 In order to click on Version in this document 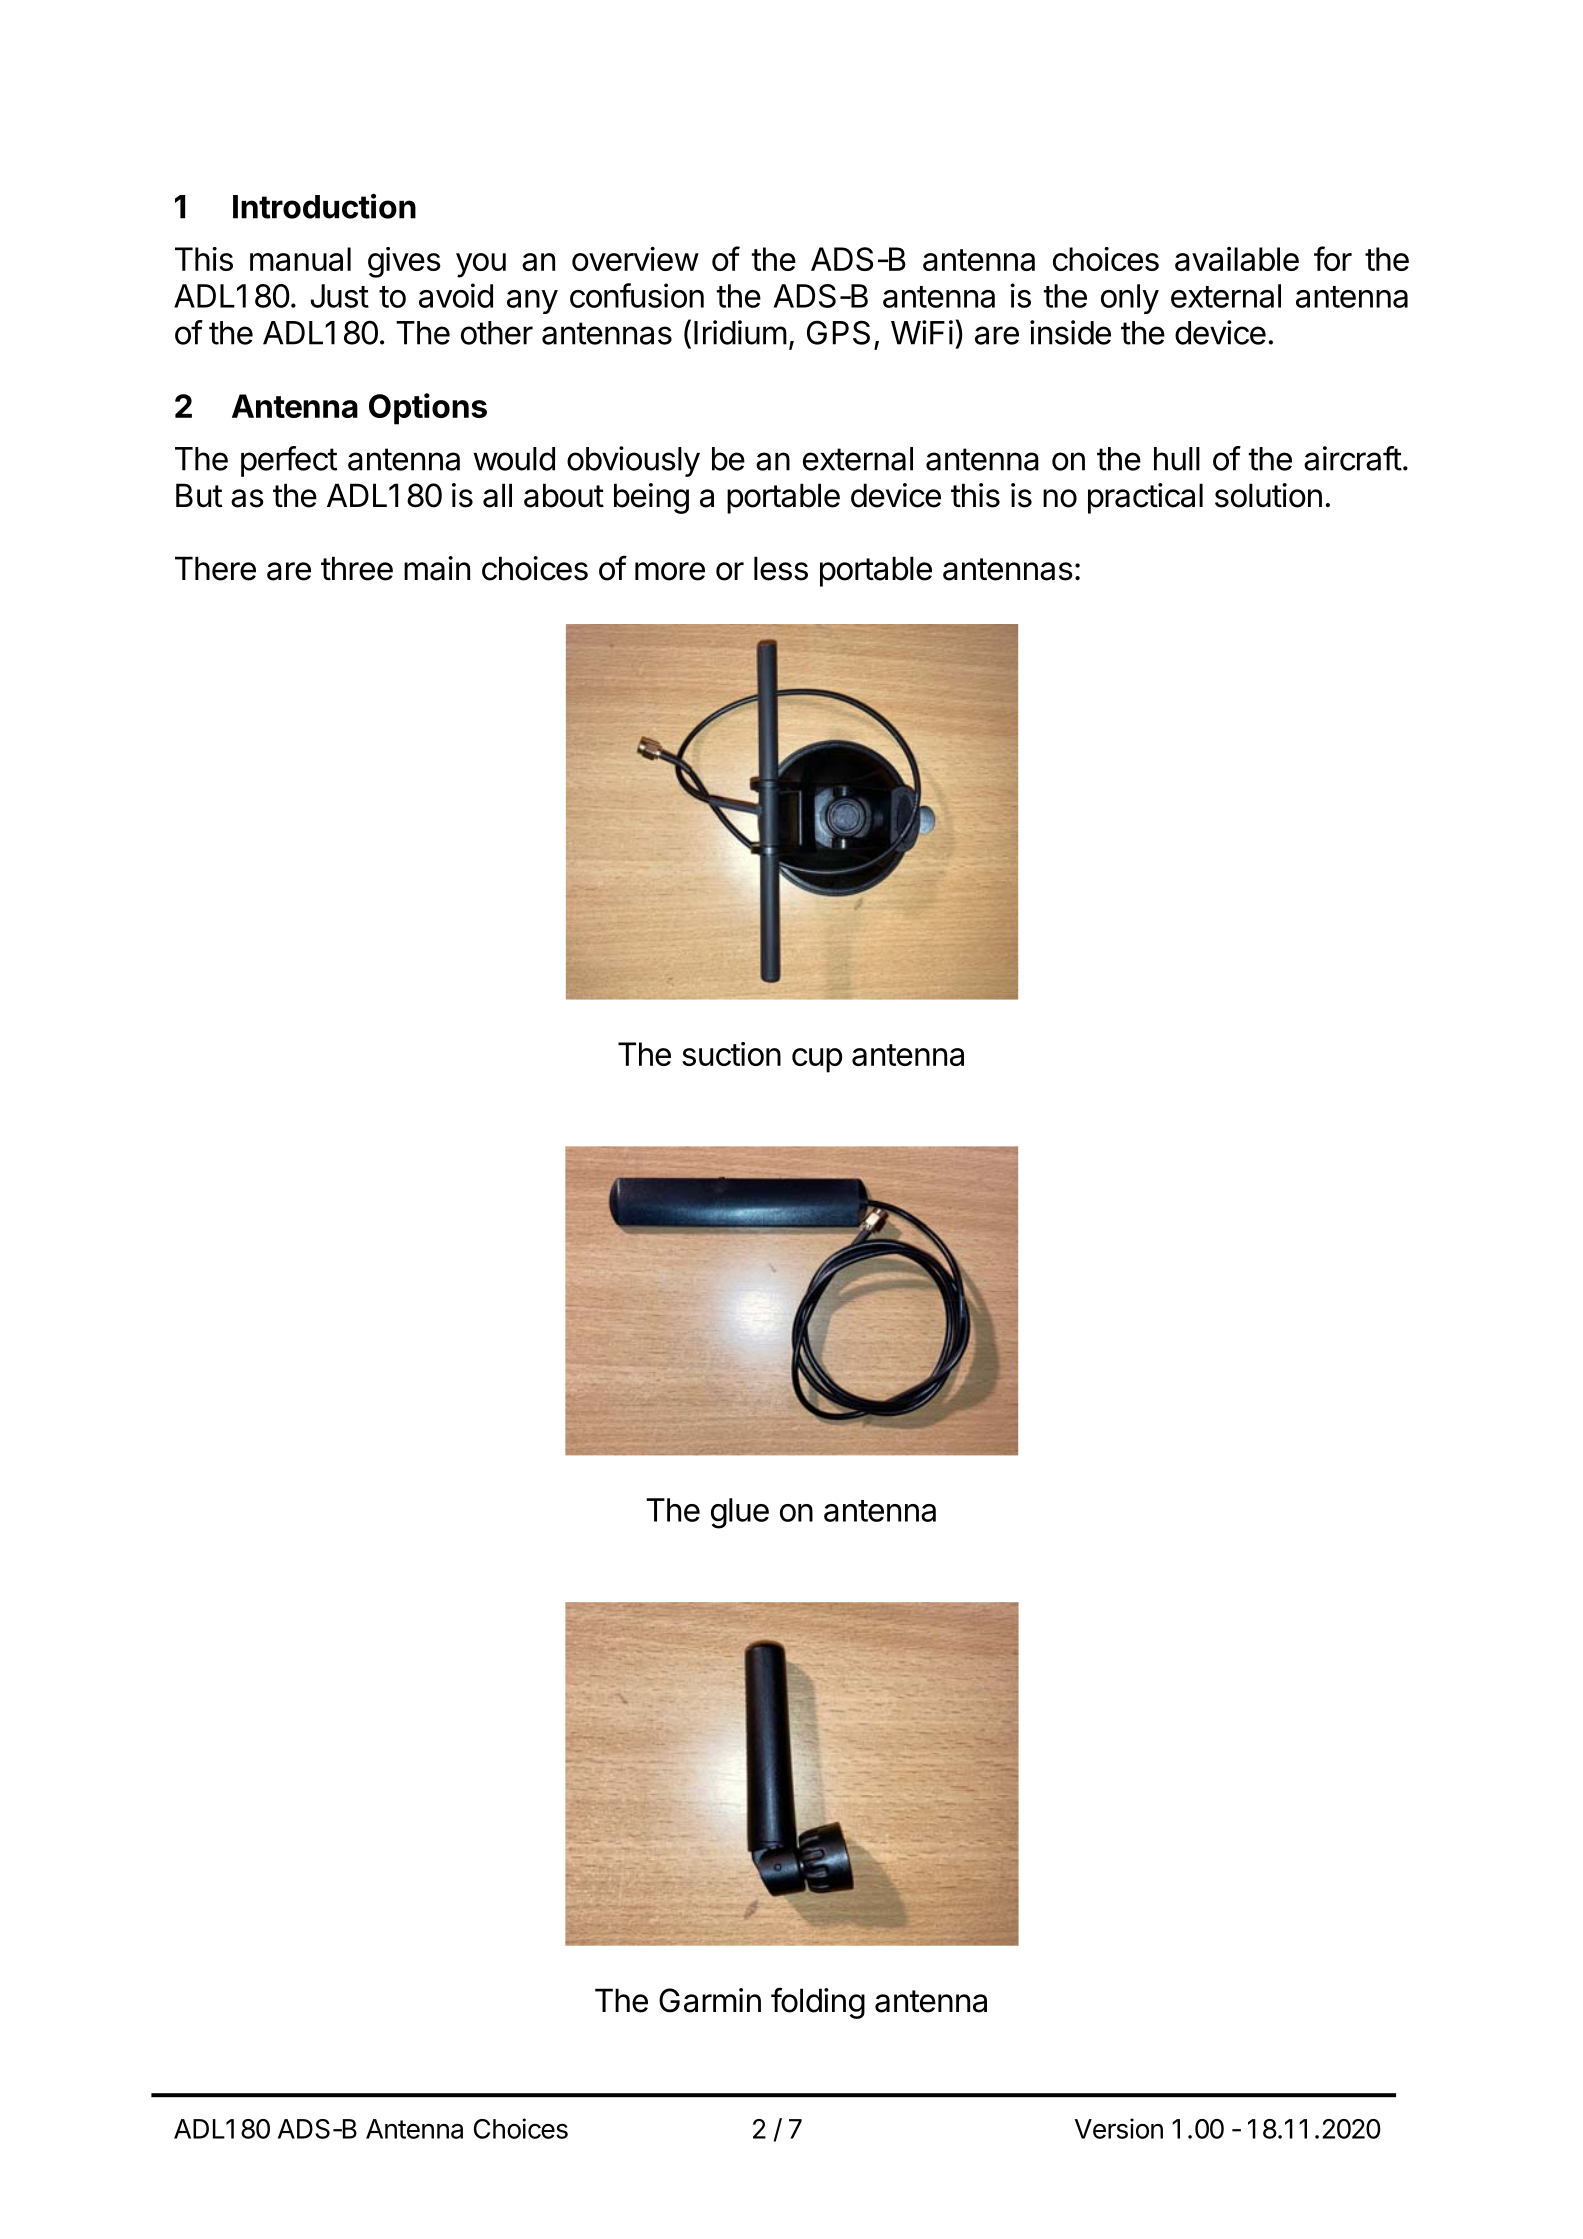, I will do `click(1119, 2128)`.
